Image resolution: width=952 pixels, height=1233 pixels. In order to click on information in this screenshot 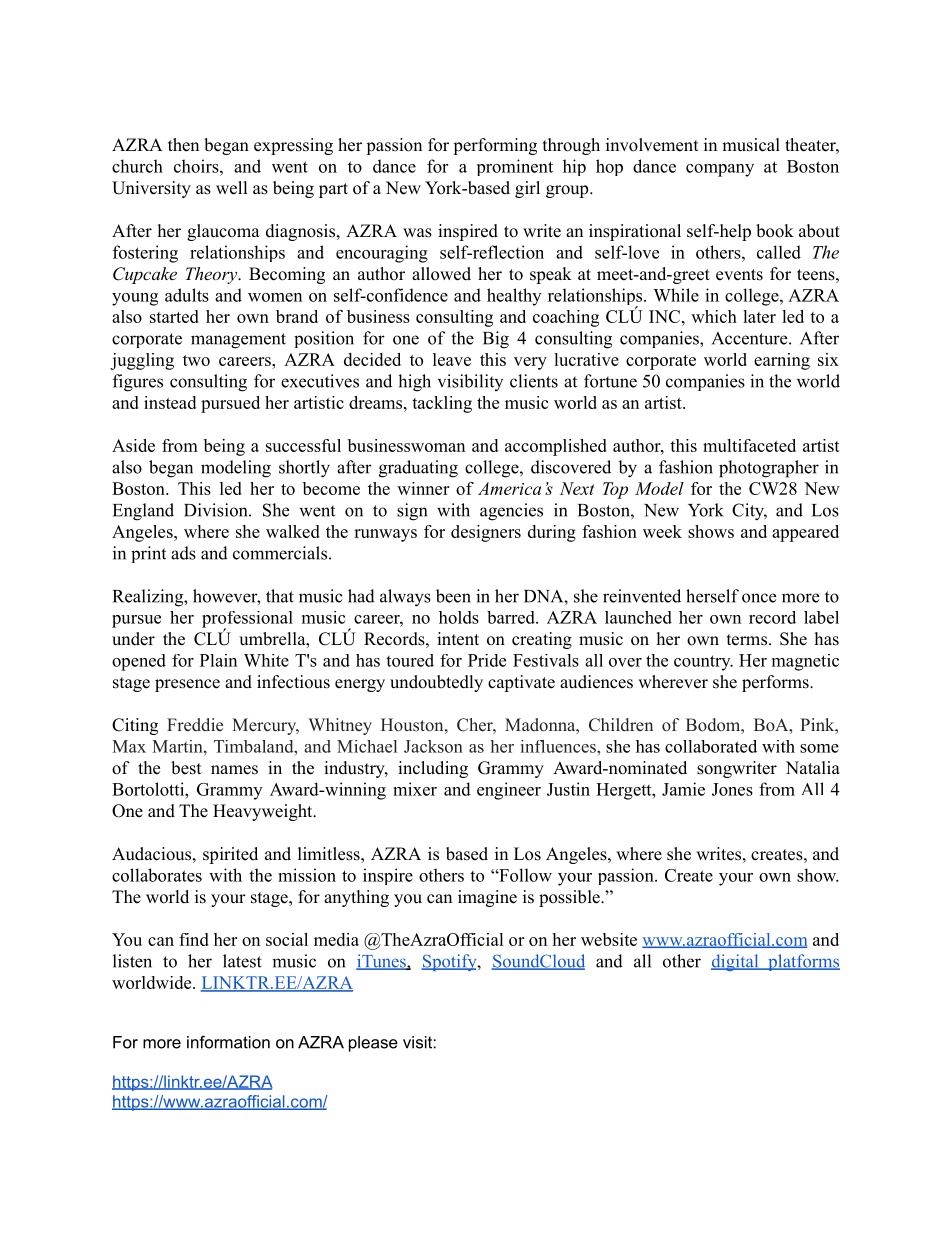, I will do `click(228, 1042)`.
